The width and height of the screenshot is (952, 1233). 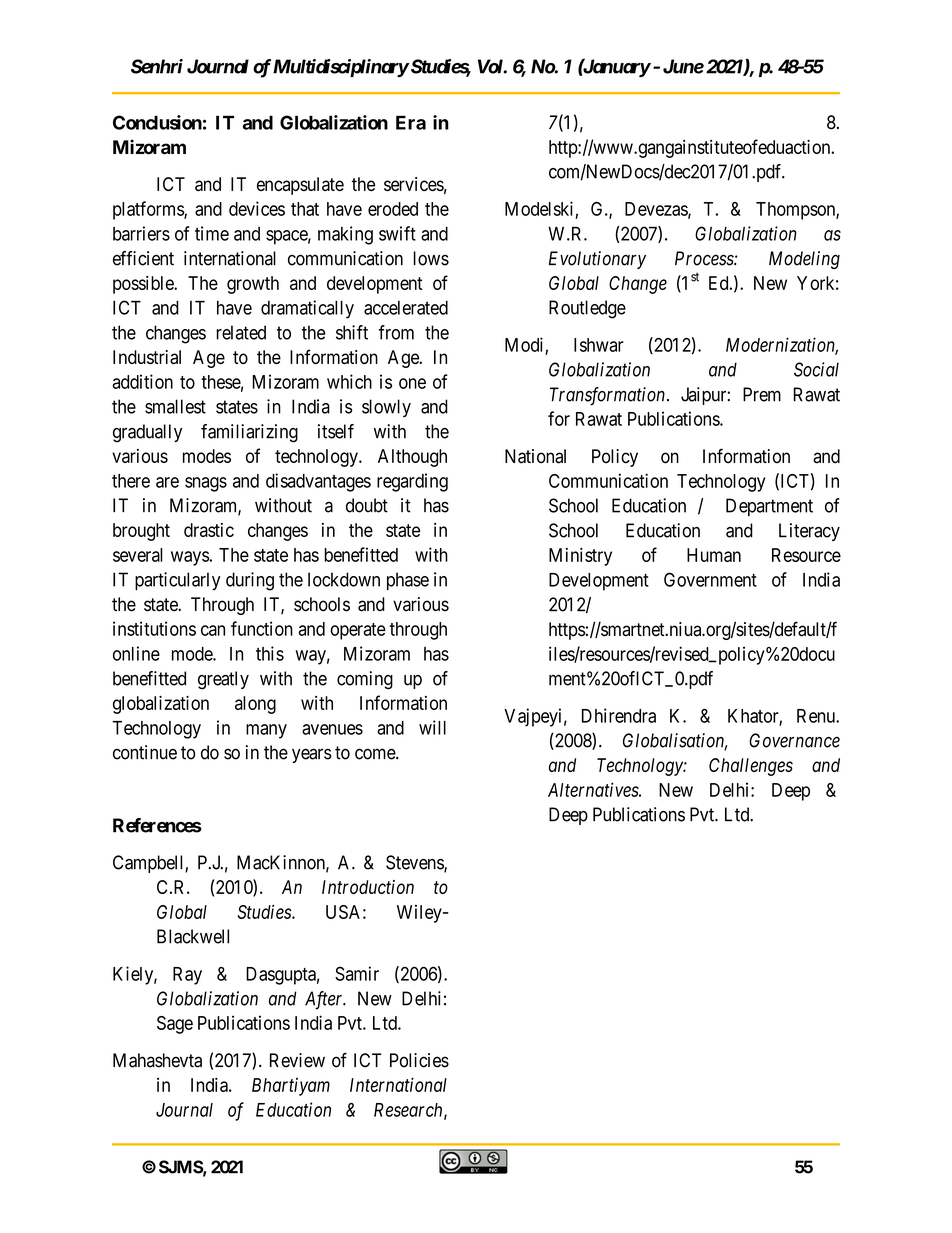 I want to click on Conclusion, so click(x=157, y=122).
